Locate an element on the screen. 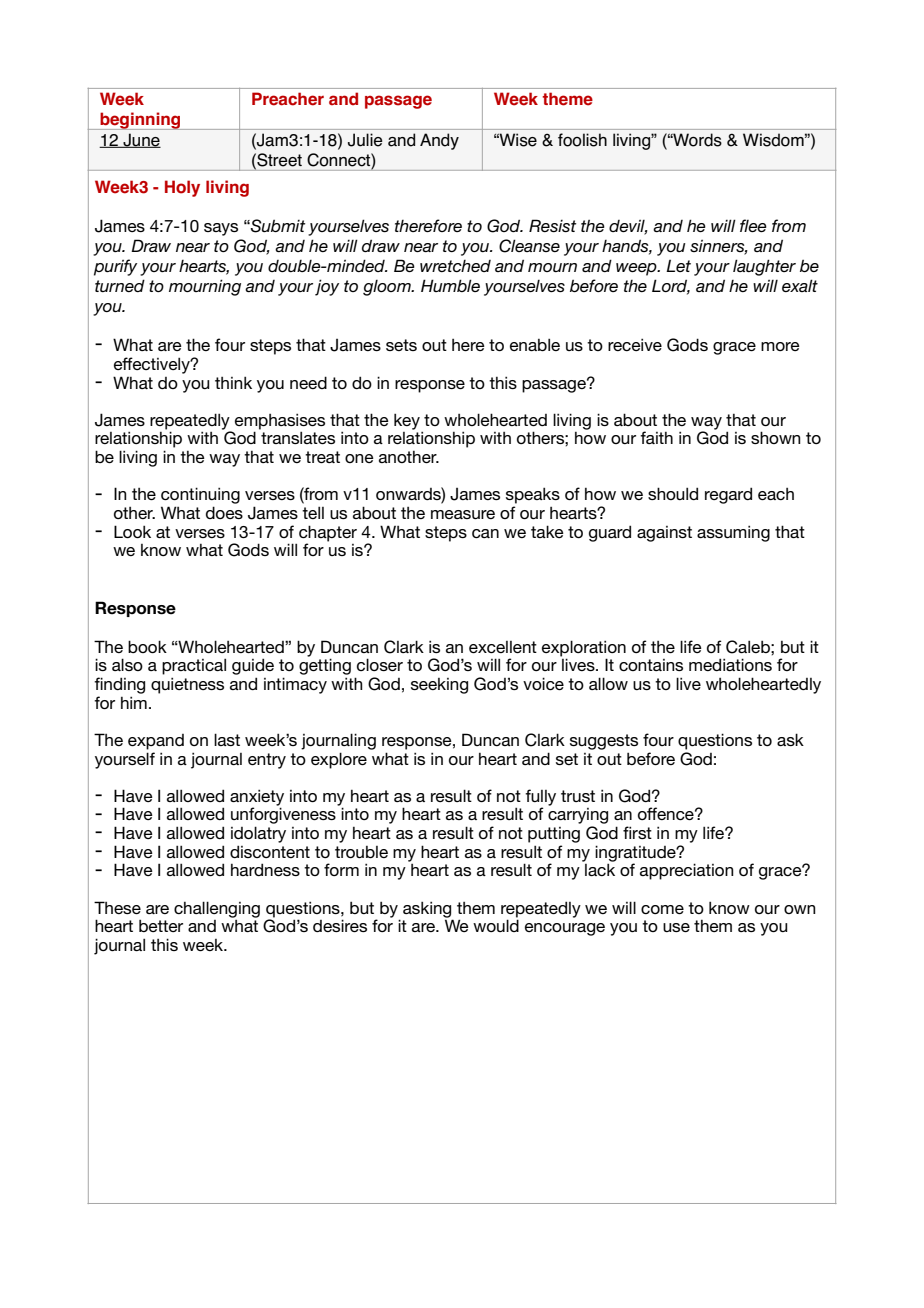  June is located at coordinates (141, 140).
